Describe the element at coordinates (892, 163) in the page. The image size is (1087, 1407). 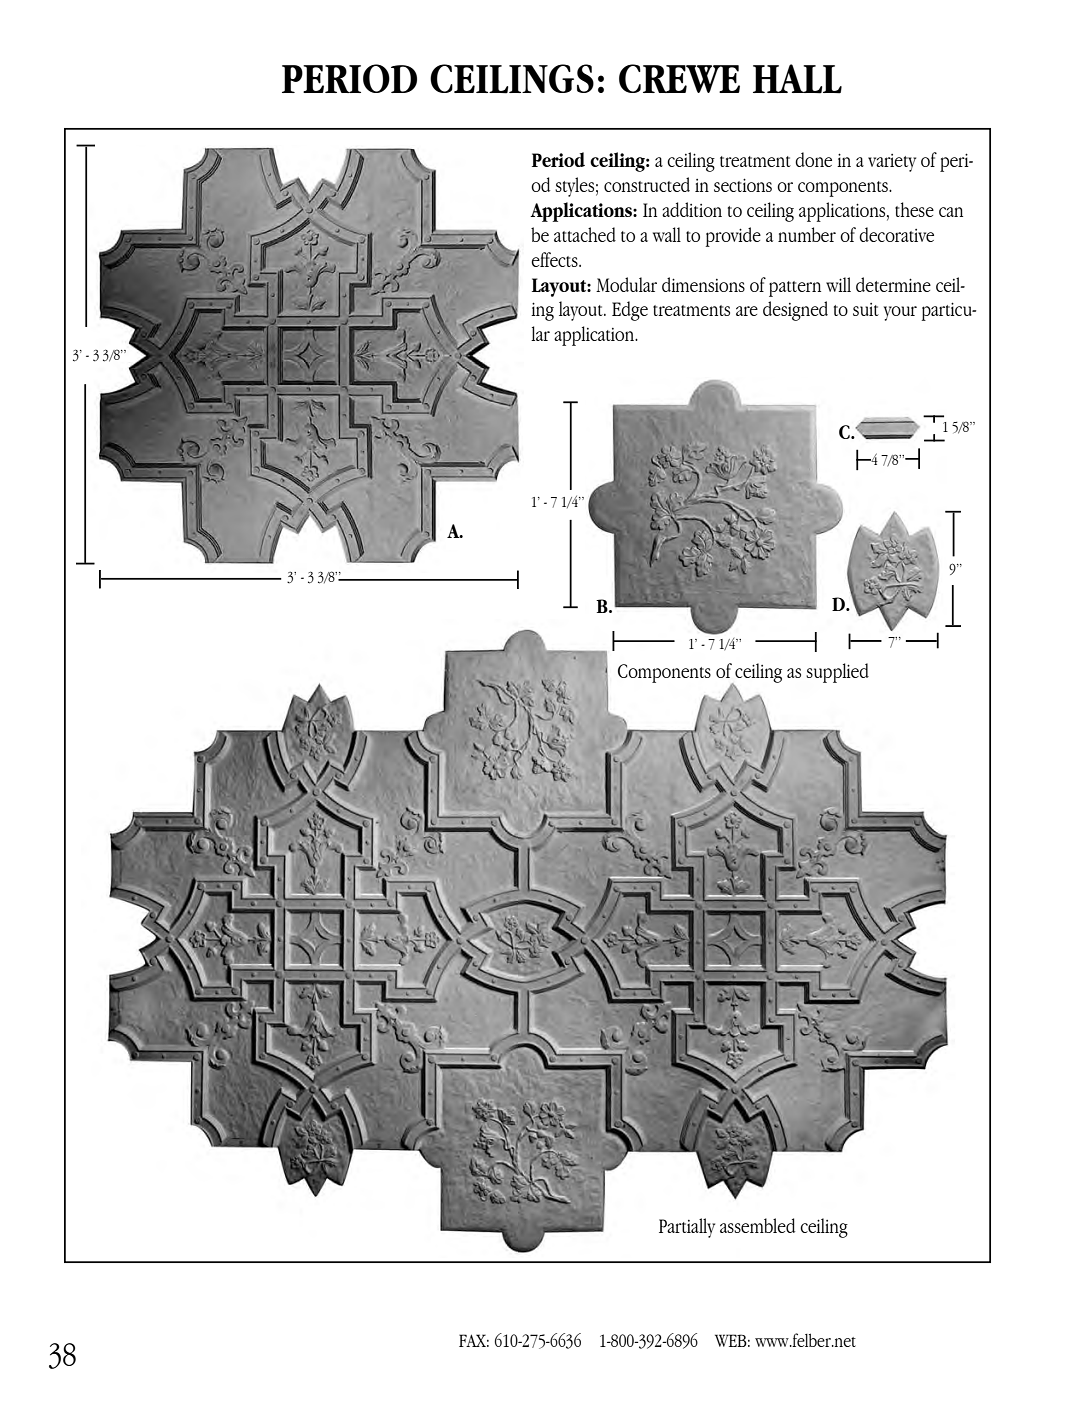
I see `variety` at that location.
